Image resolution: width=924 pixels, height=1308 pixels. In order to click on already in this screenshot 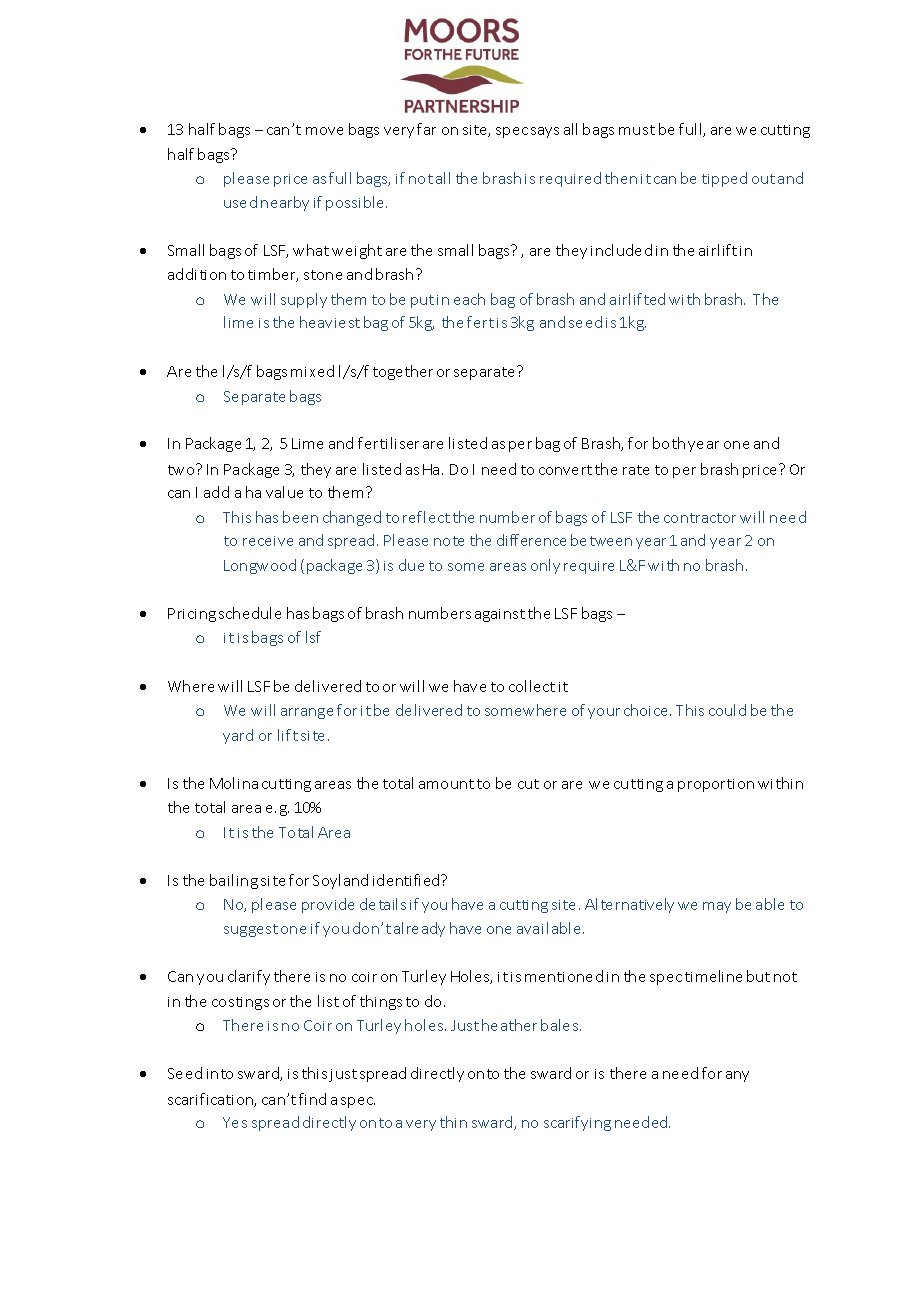, I will do `click(419, 929)`.
